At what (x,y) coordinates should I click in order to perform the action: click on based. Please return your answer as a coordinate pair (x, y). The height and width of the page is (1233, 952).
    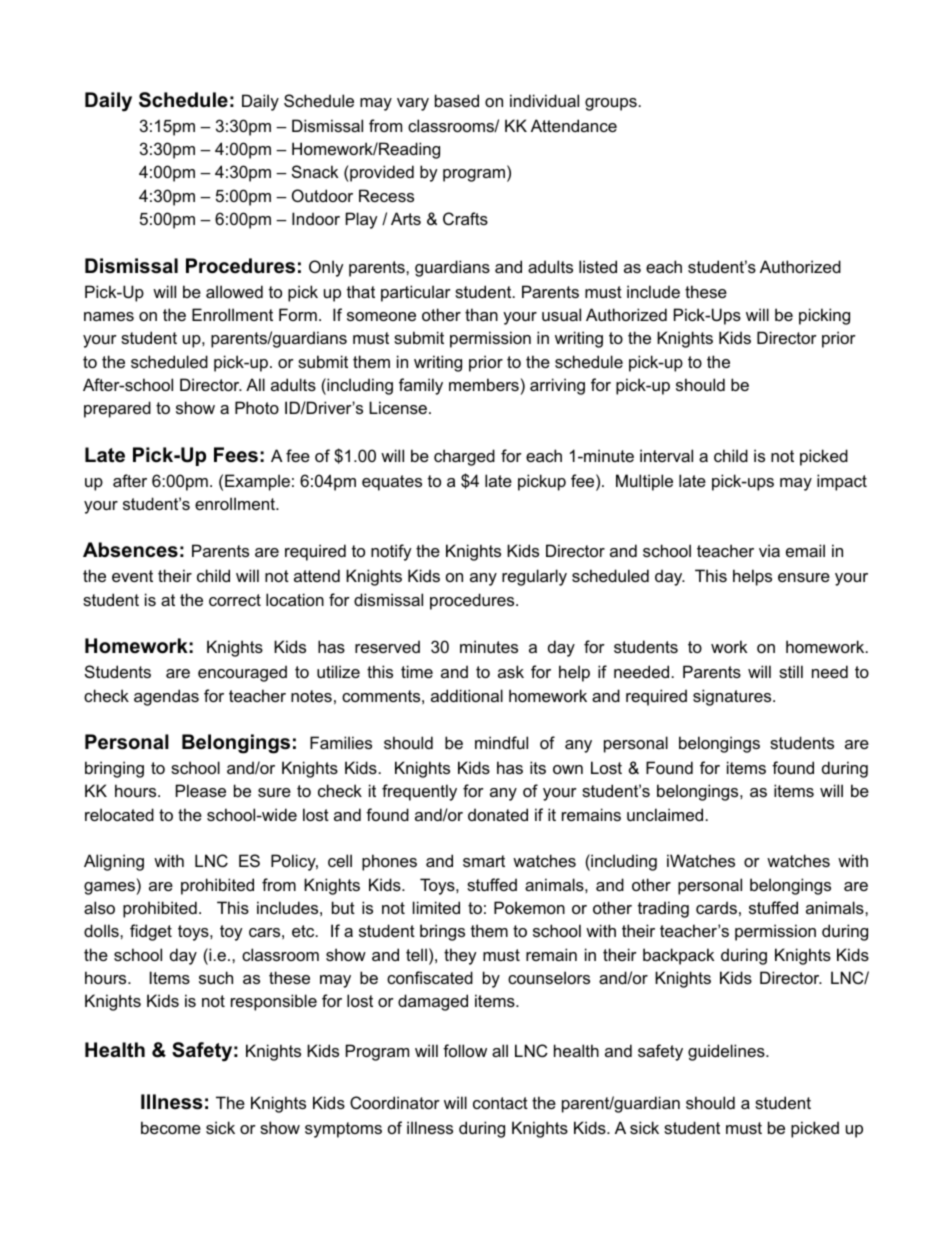
    Looking at the image, I should click on (457, 100).
